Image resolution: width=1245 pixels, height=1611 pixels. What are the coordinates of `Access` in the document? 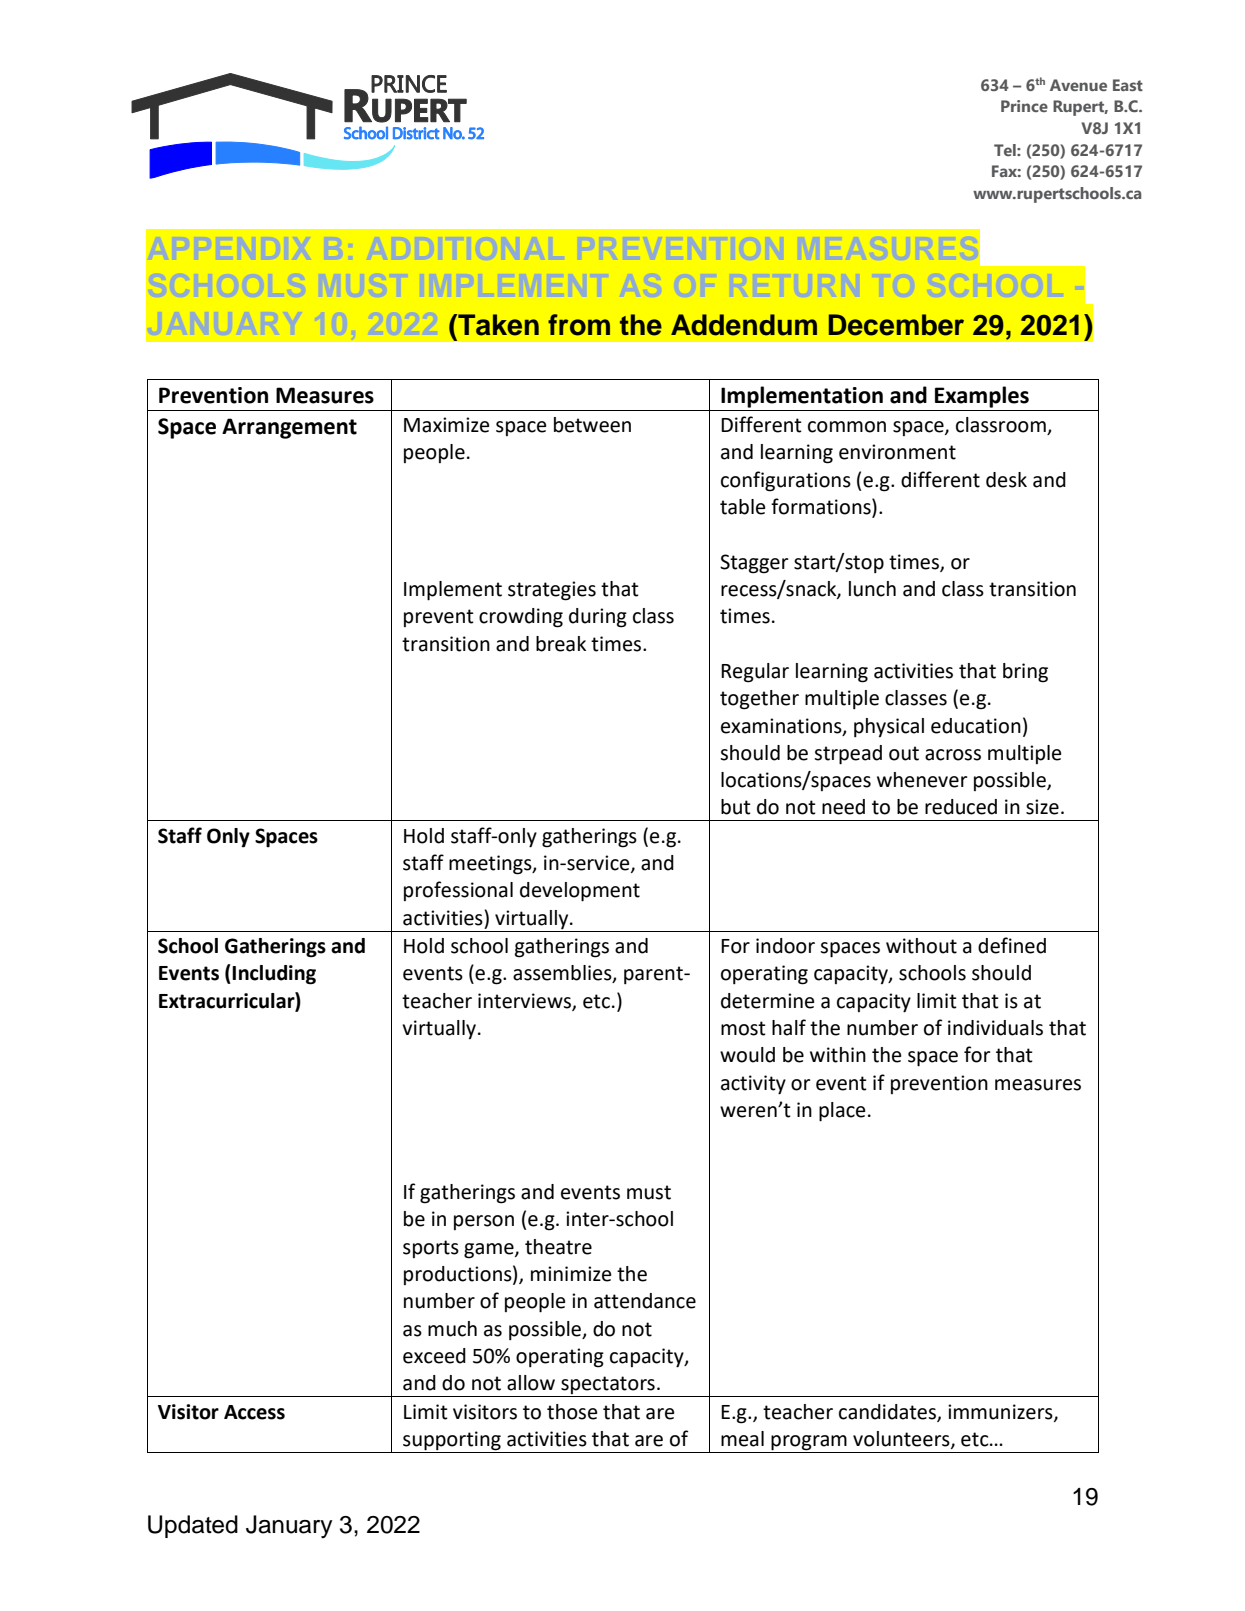 It's located at (254, 1412).
